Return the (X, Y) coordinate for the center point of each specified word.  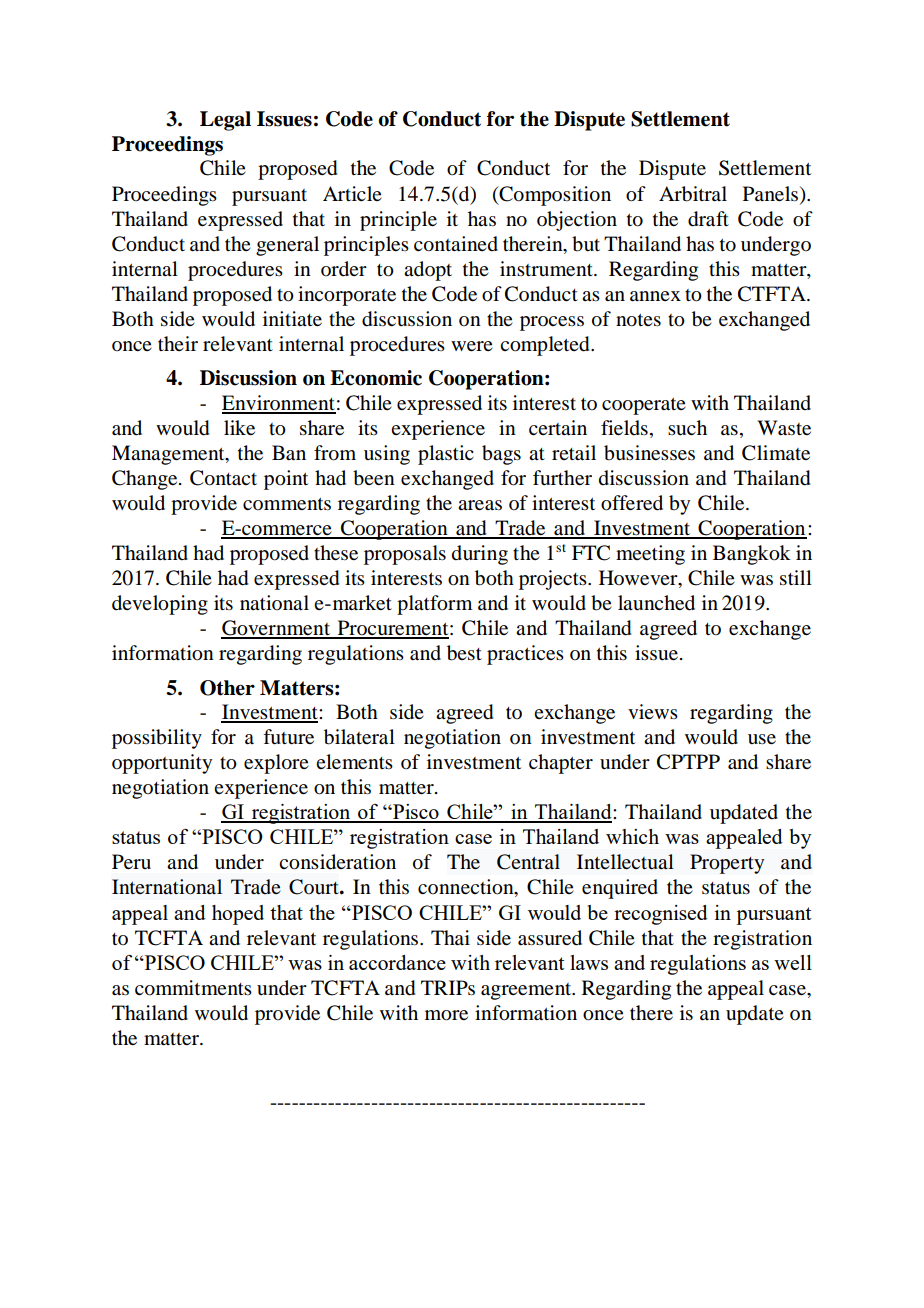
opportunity (162, 764)
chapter (561, 764)
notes (638, 320)
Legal (225, 121)
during (480, 555)
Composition (554, 196)
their (178, 343)
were (472, 346)
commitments (193, 988)
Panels (770, 194)
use (762, 739)
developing (160, 605)
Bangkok (752, 555)
